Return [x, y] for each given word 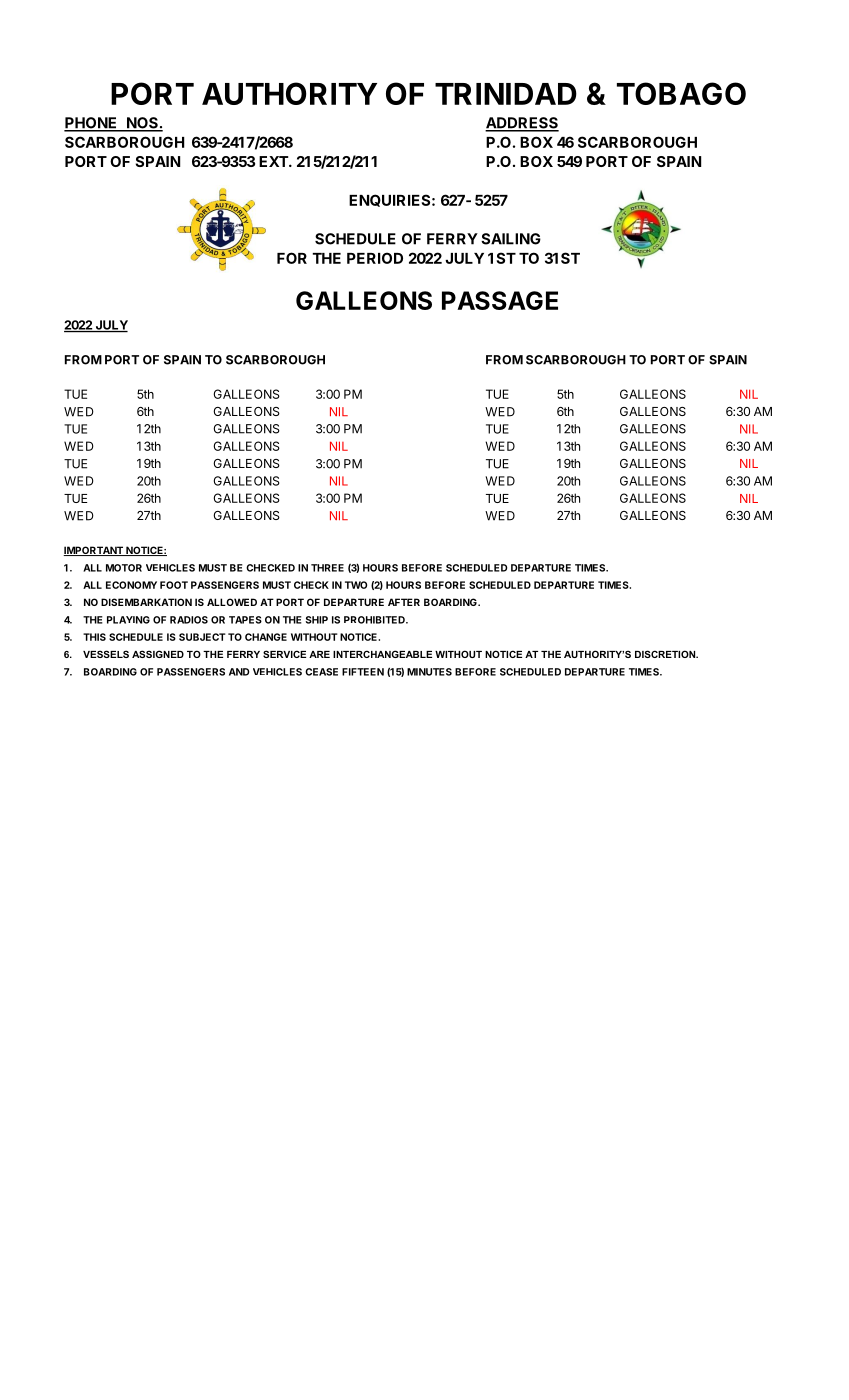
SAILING [511, 239]
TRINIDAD [506, 94]
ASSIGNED [158, 654]
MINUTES [429, 672]
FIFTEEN [363, 672]
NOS [142, 124]
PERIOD [375, 258]
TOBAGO [681, 93]
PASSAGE [500, 300]
